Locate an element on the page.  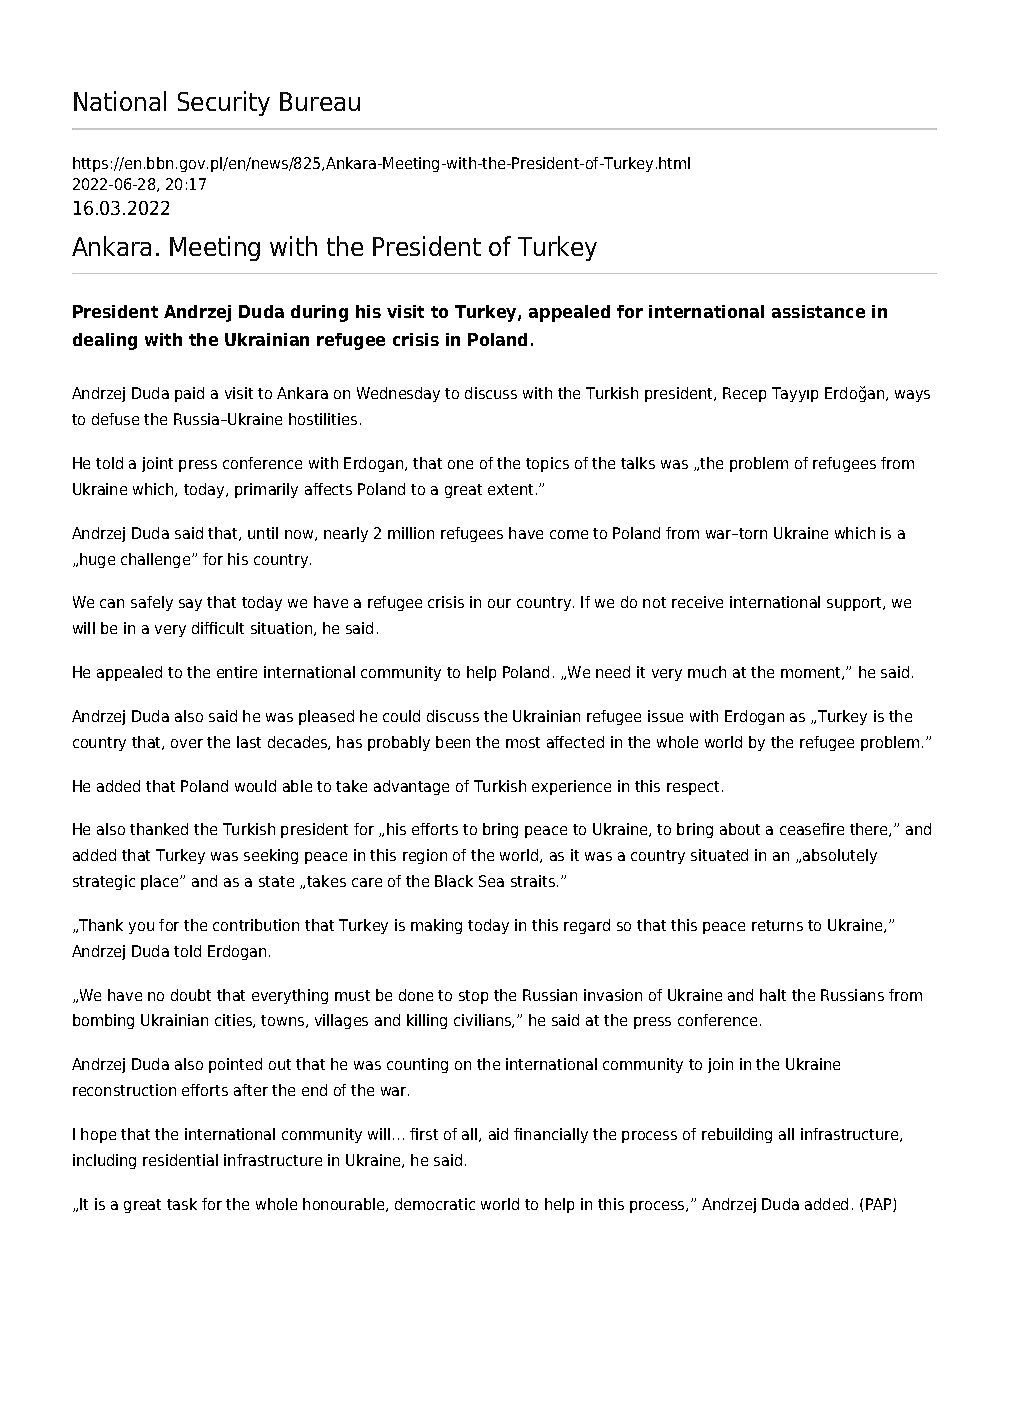
assistance is located at coordinates (818, 311).
